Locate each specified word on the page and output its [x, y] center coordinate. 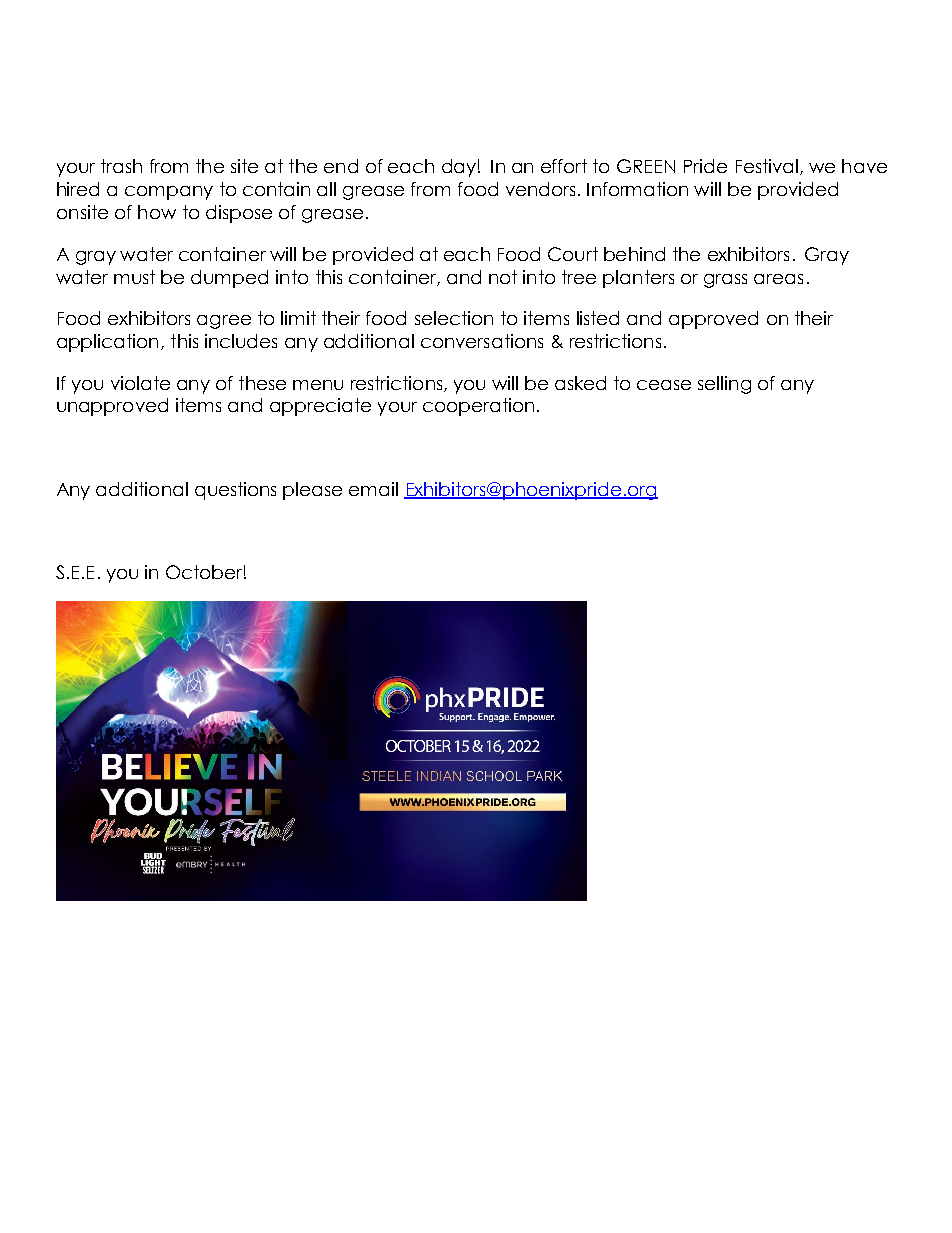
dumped [229, 279]
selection [454, 318]
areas [778, 279]
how [157, 212]
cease [664, 385]
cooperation [478, 407]
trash [121, 166]
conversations [482, 341]
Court [573, 254]
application [107, 343]
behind [634, 254]
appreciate [320, 407]
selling [724, 385]
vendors [540, 189]
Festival [767, 166]
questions [235, 491]
